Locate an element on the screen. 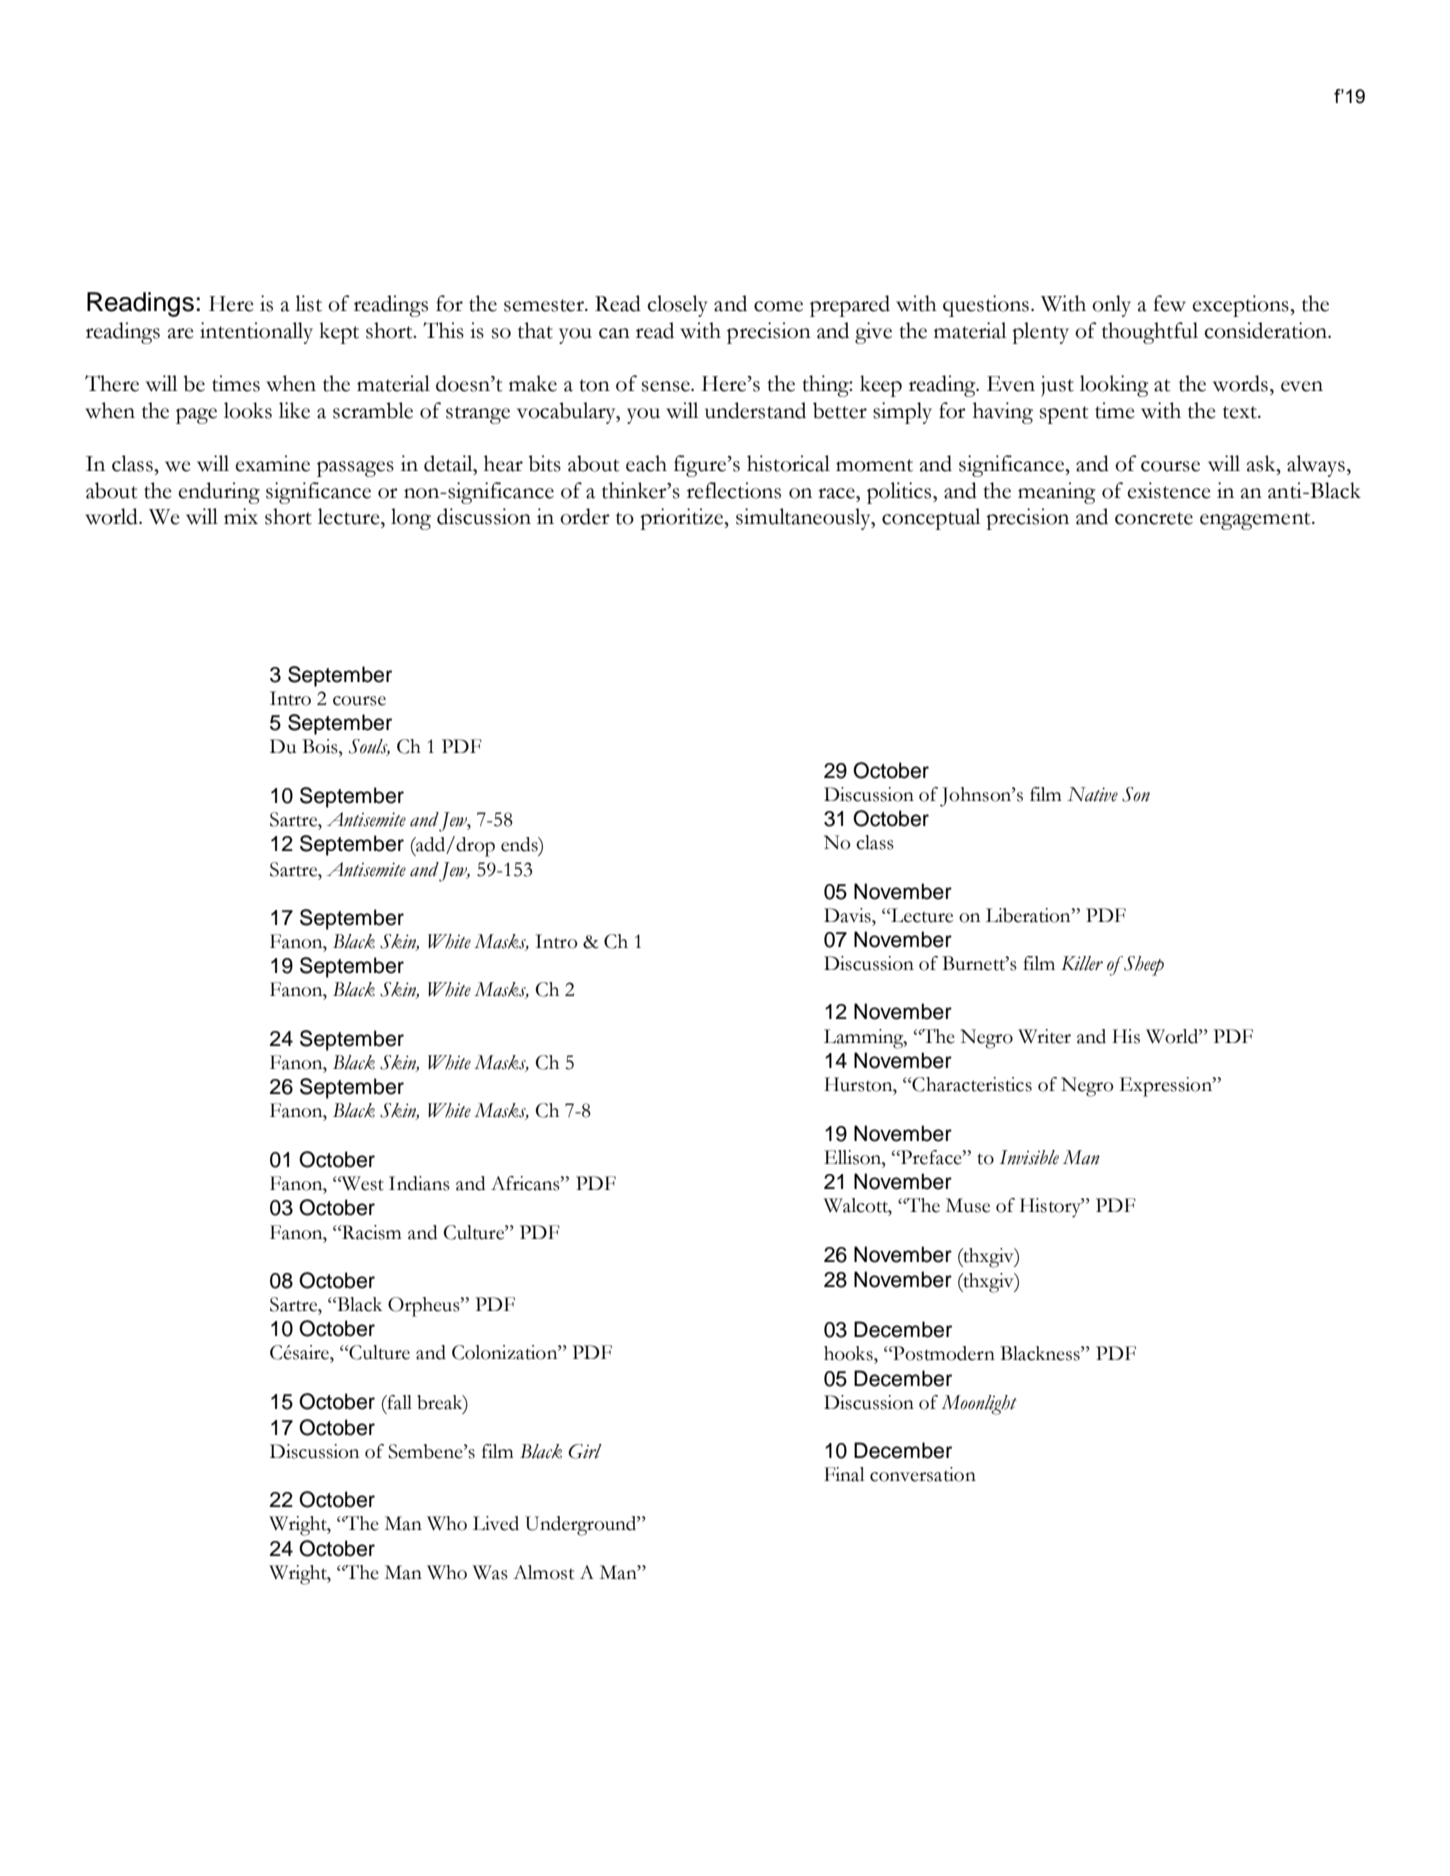  Sheep is located at coordinates (1143, 966).
